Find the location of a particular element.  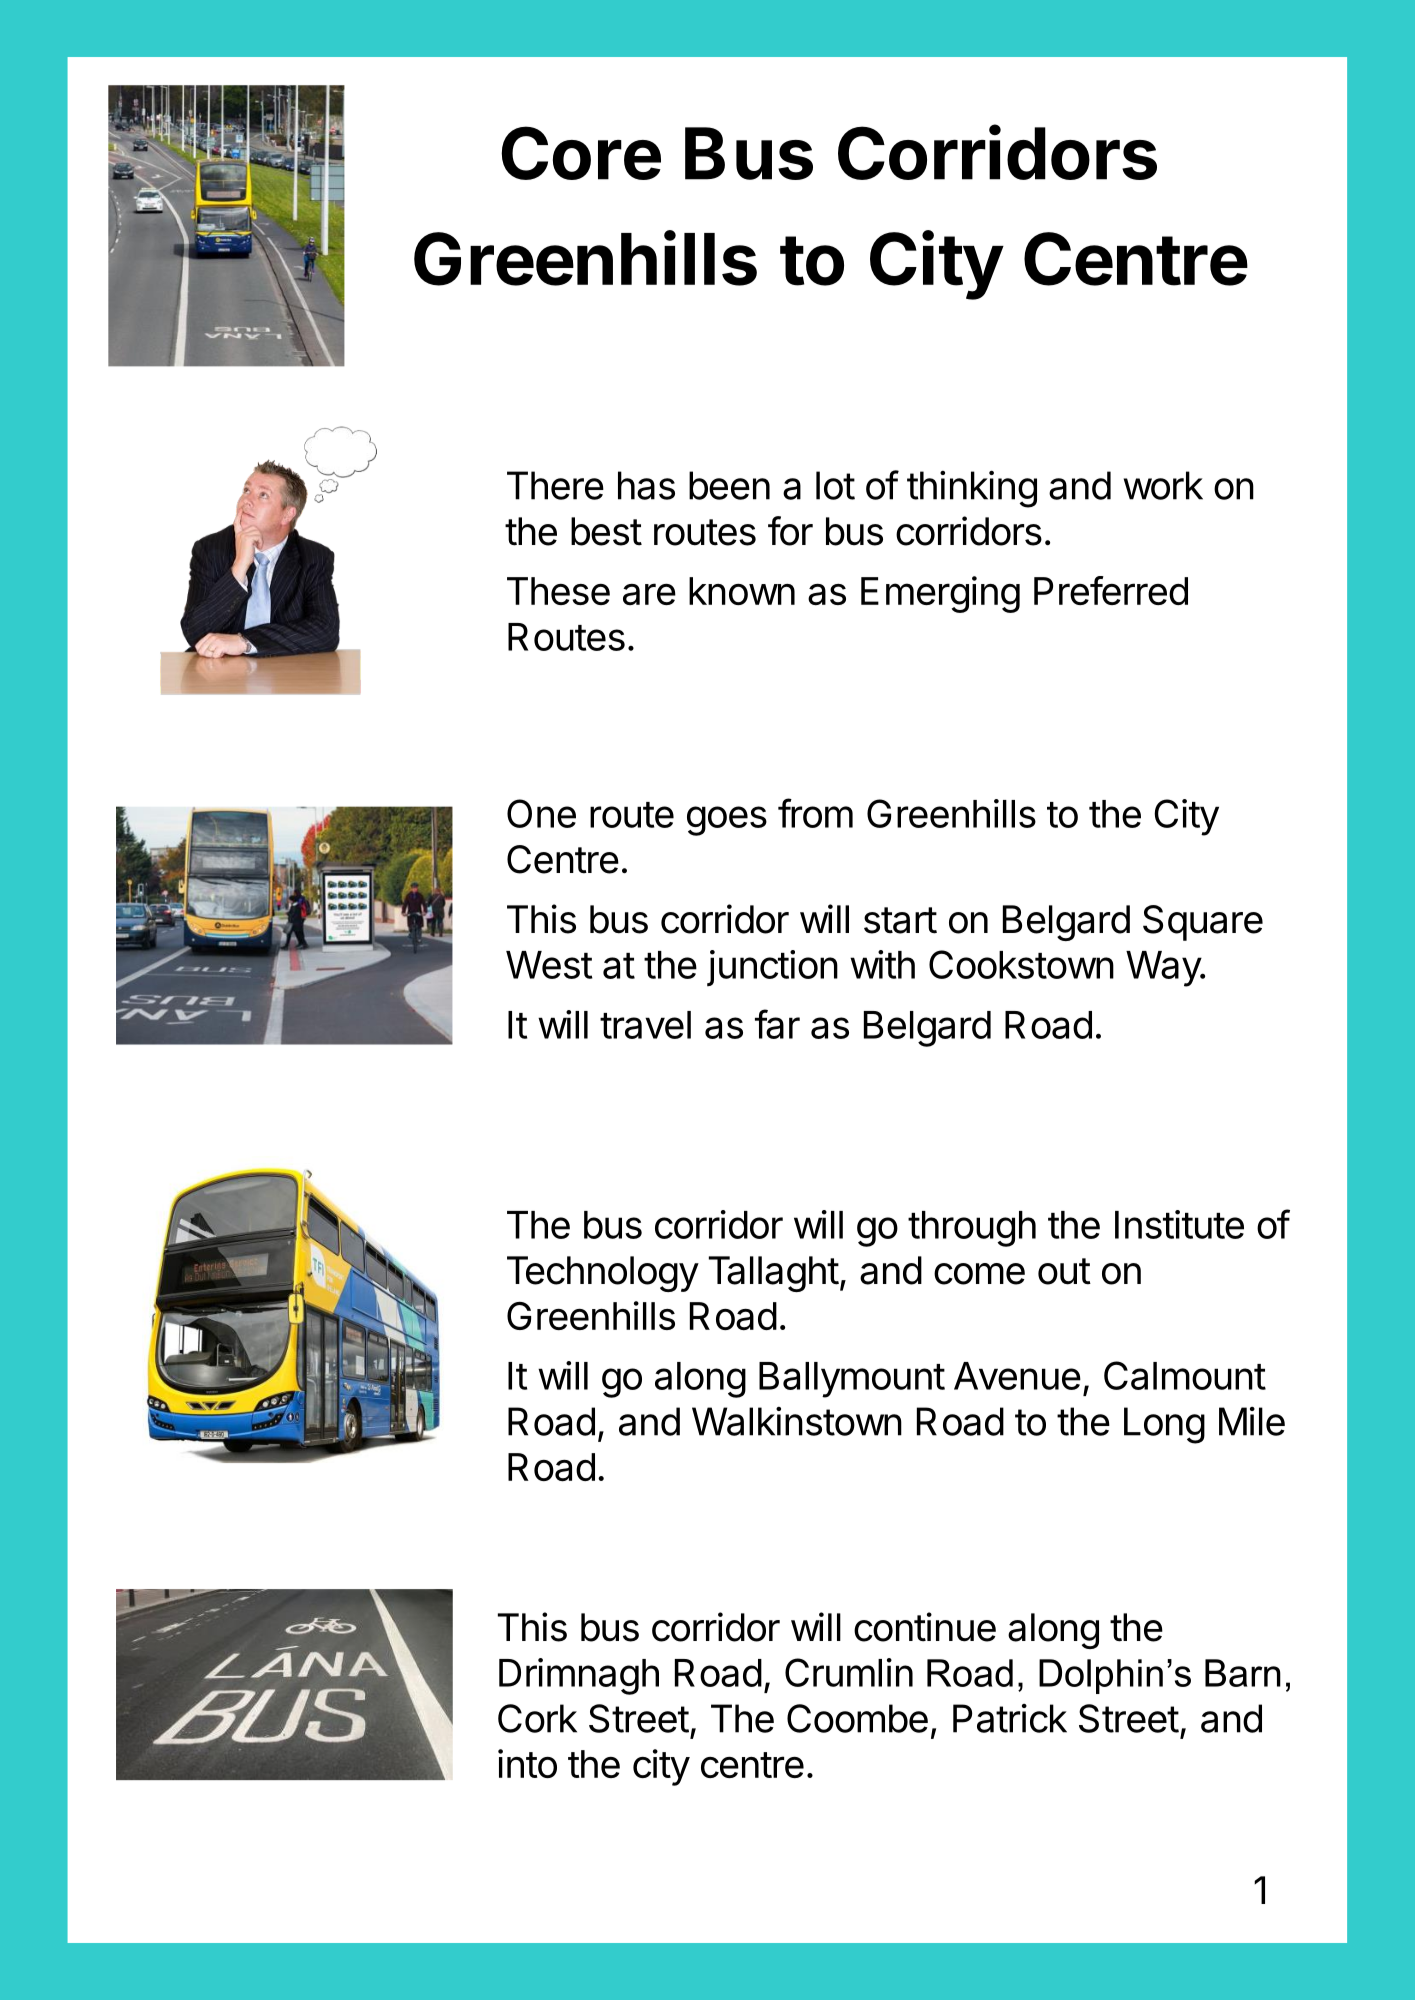

Square is located at coordinates (1203, 923).
